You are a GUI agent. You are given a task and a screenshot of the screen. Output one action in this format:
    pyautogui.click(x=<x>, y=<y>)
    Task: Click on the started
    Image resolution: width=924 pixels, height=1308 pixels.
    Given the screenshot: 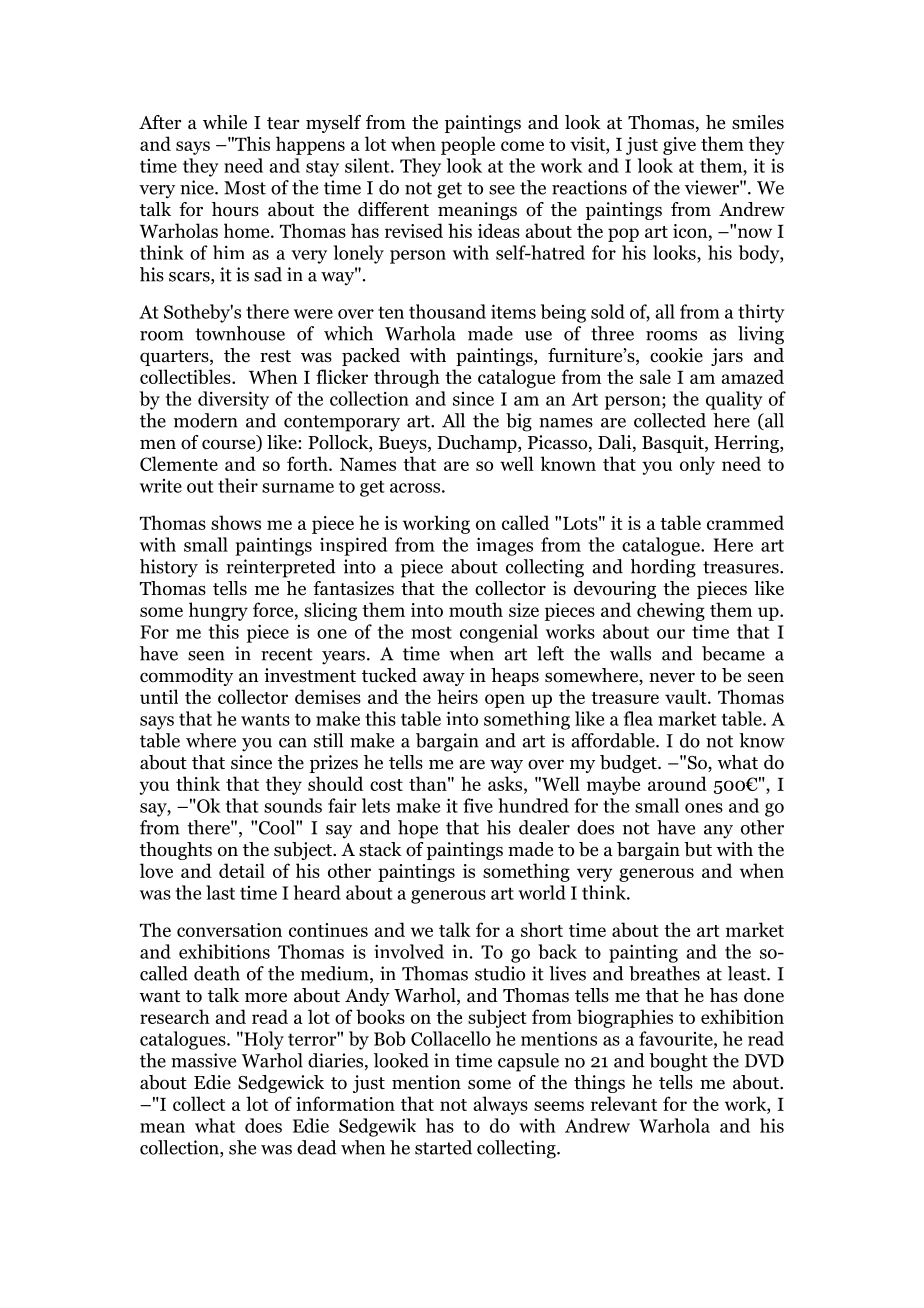 What is the action you would take?
    pyautogui.click(x=443, y=1147)
